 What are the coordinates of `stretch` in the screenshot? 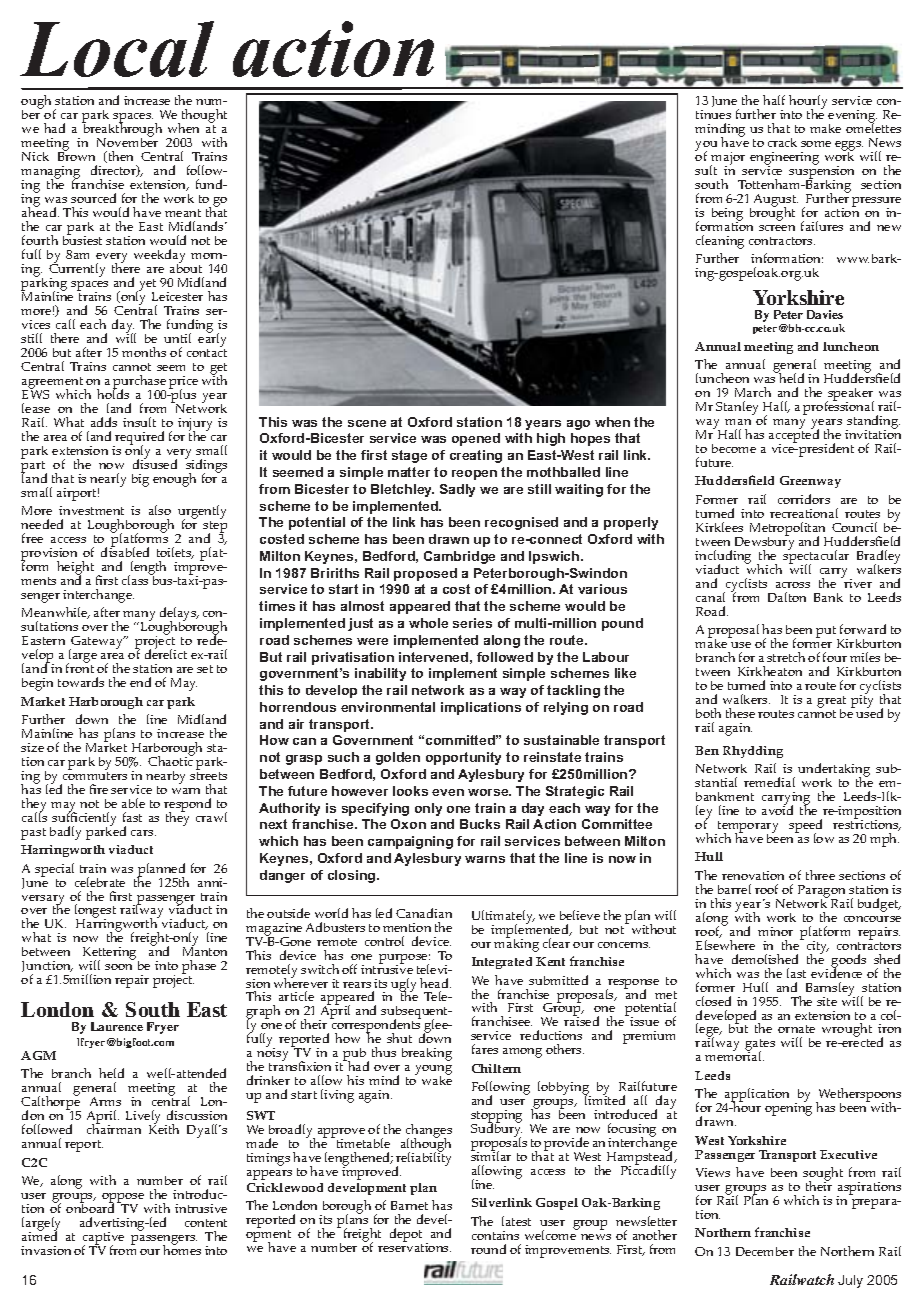 It's located at (786, 657).
